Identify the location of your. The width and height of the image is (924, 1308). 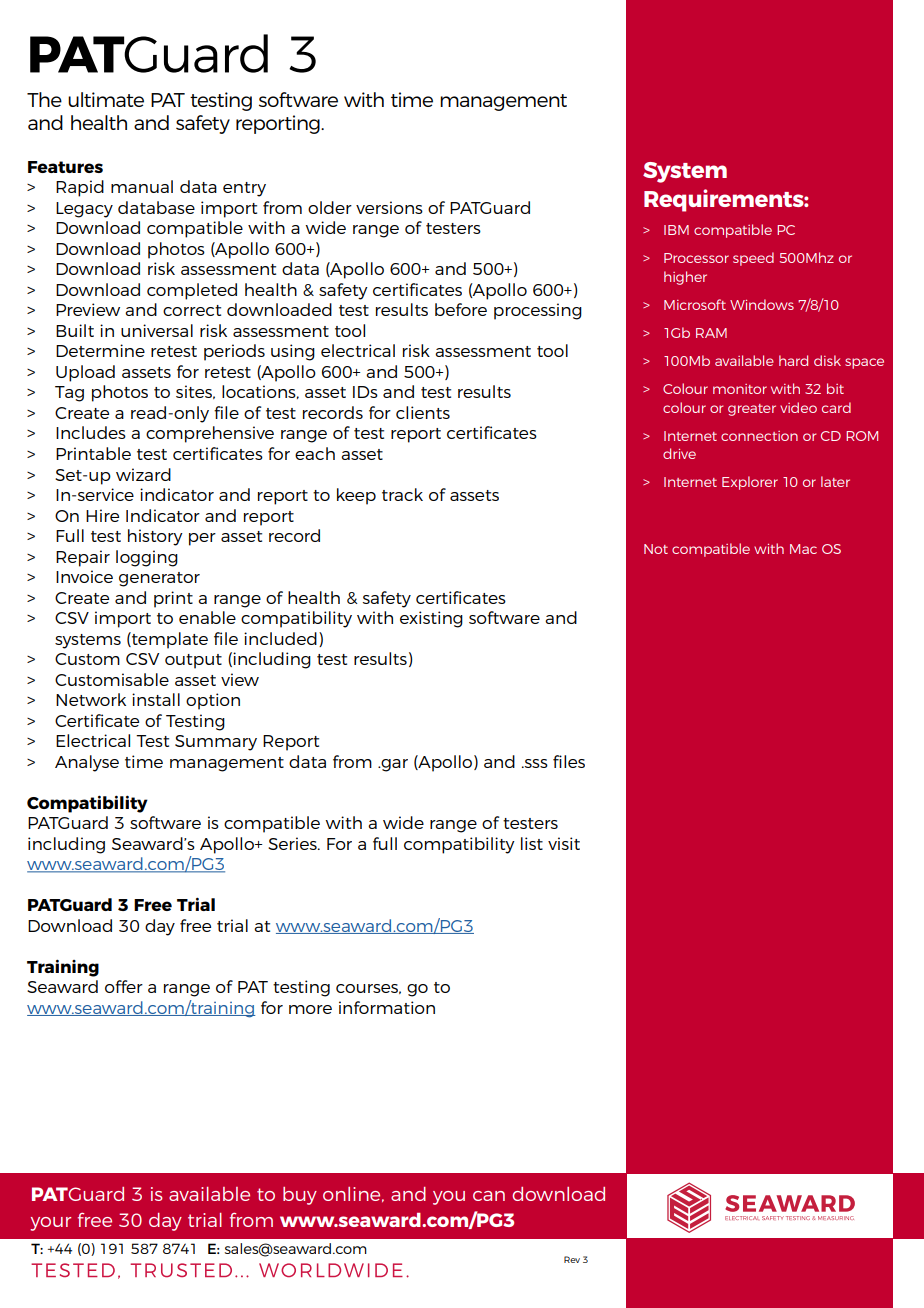
(50, 1224).
